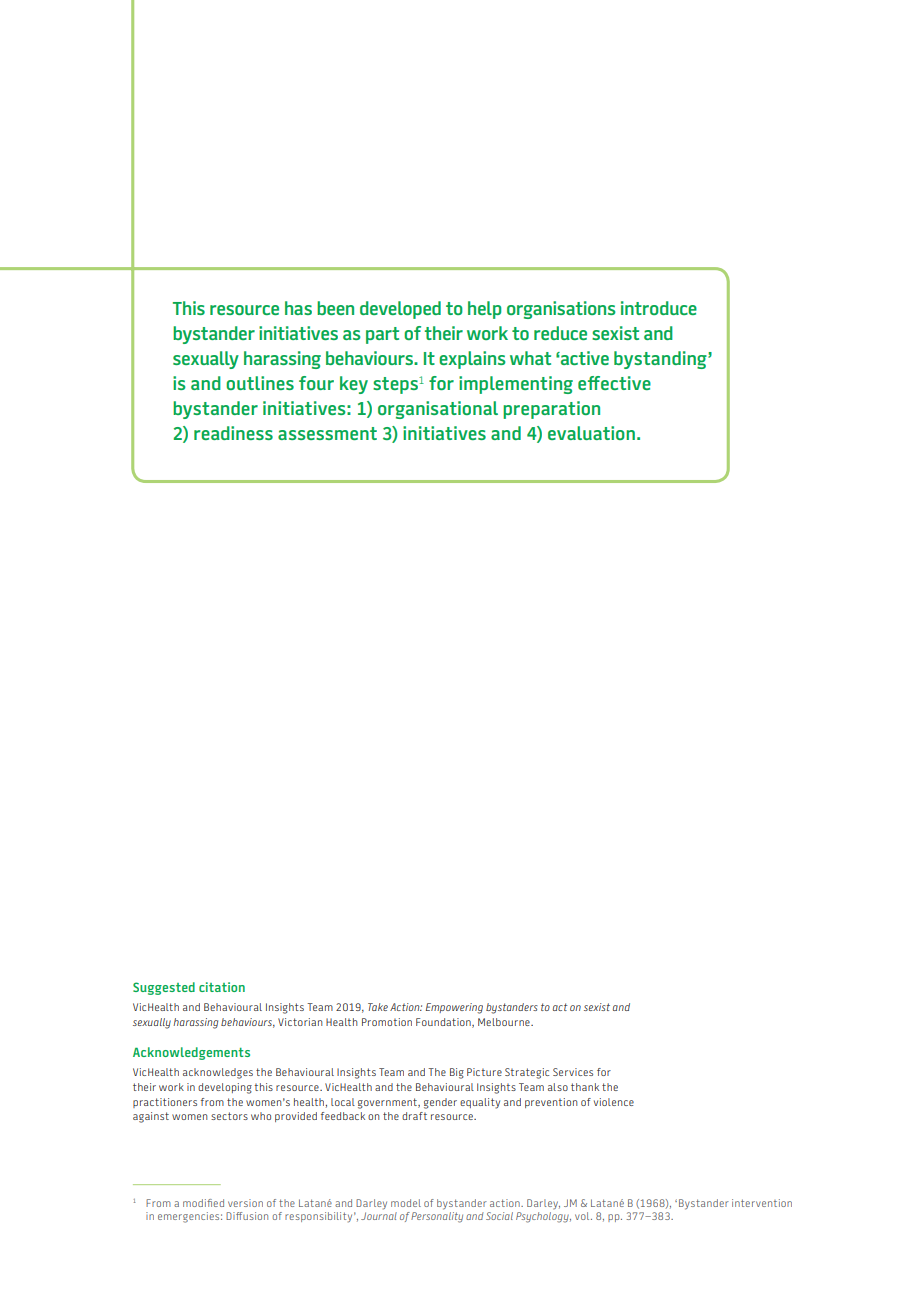 The height and width of the page is (1308, 924). What do you see at coordinates (260, 383) in the page?
I see `outlines` at bounding box center [260, 383].
